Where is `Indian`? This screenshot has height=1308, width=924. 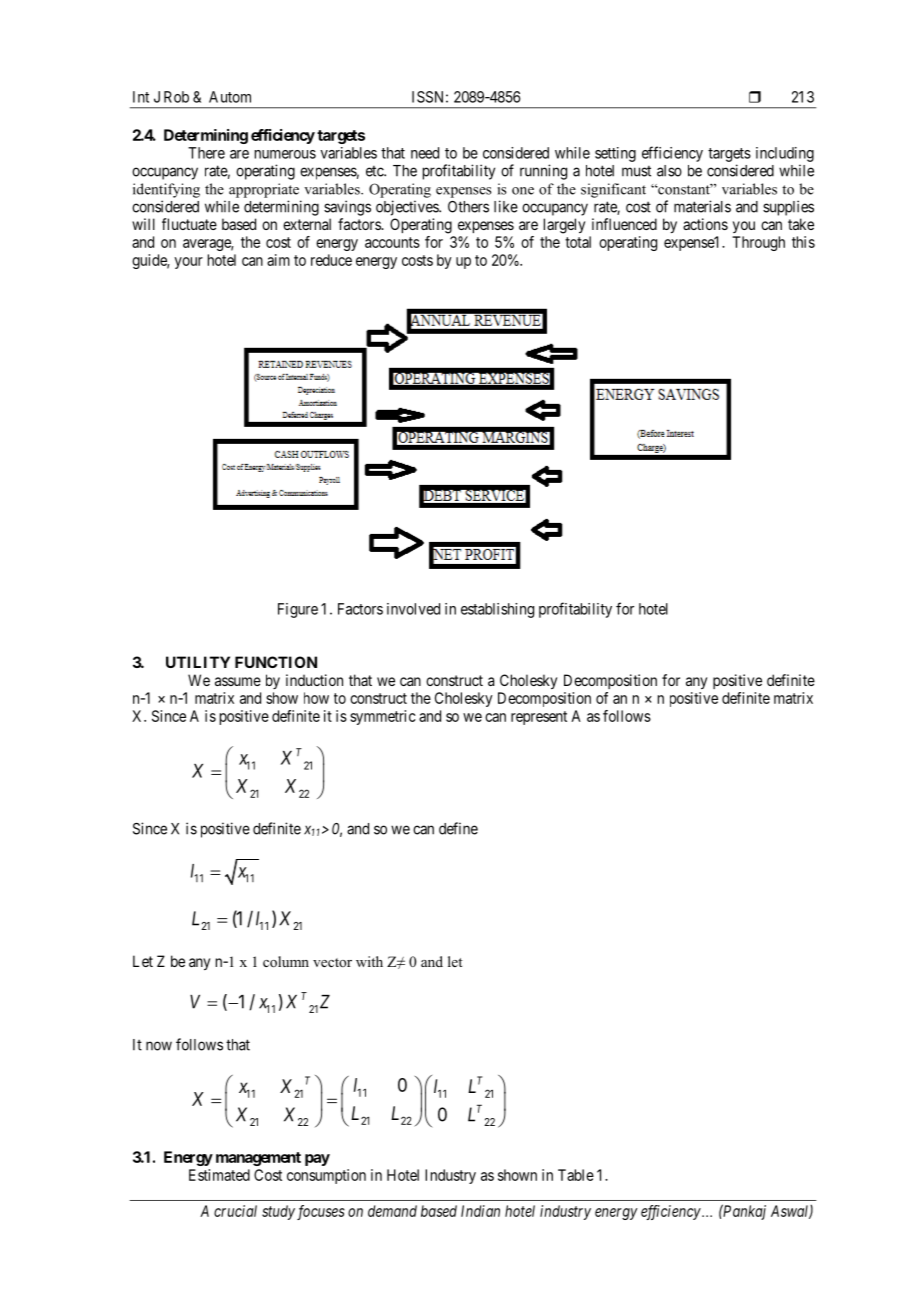 Indian is located at coordinates (480, 1211).
